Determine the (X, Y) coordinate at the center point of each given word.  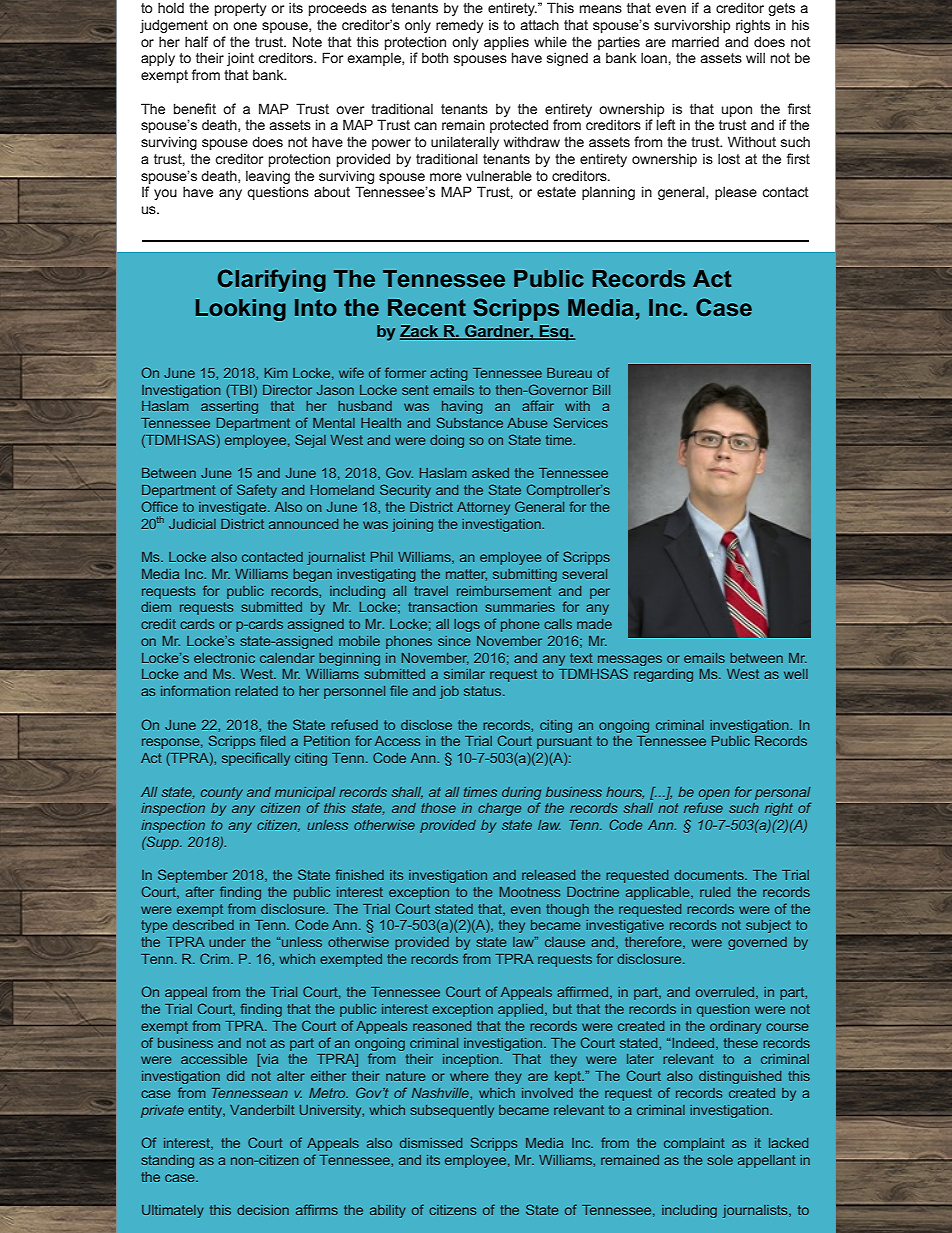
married (695, 41)
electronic (224, 658)
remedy (459, 26)
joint (240, 59)
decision (263, 1210)
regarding (663, 675)
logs (467, 625)
